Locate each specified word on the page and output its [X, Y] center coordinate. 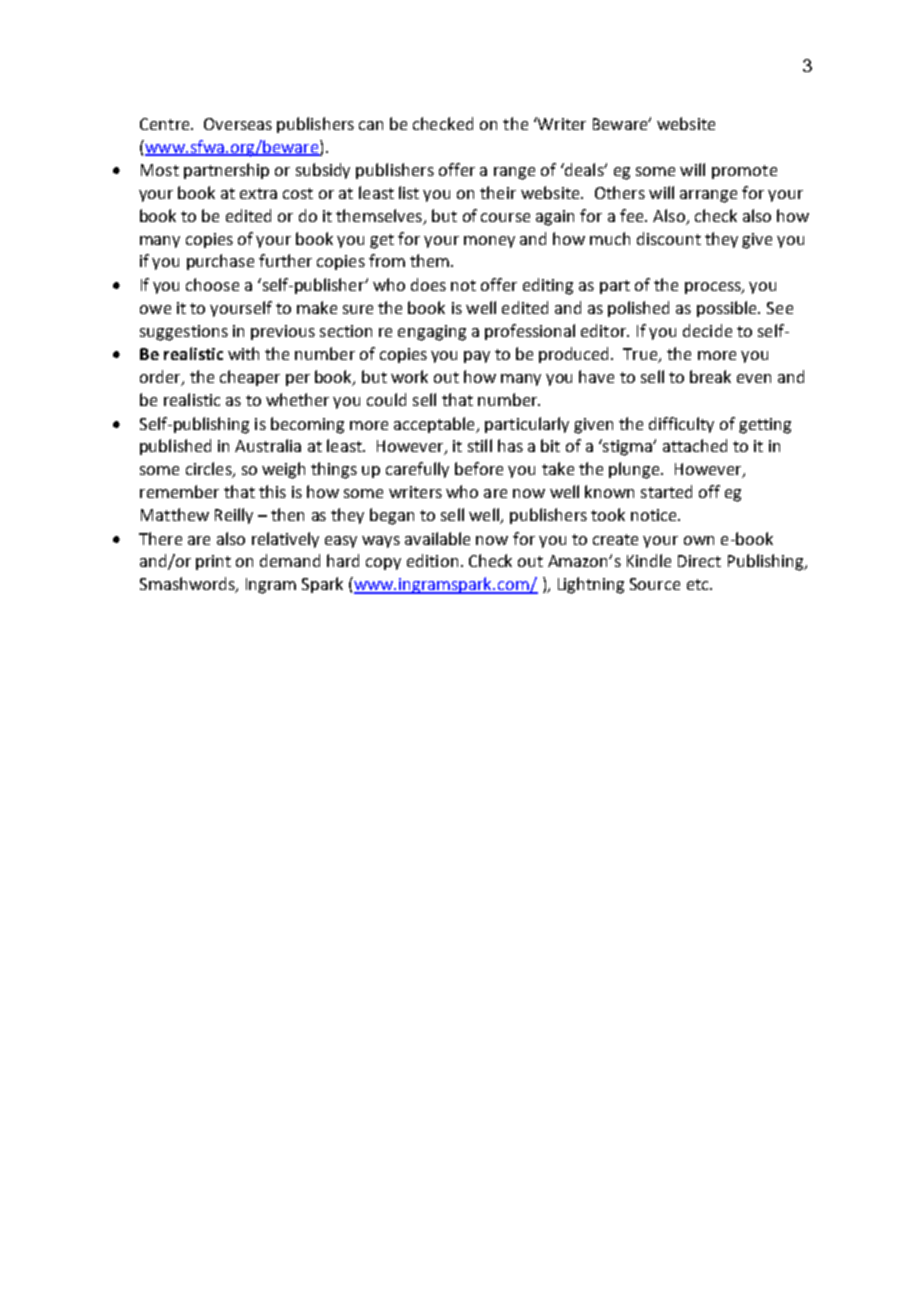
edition [432, 560]
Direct [699, 561]
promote [744, 172]
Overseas [238, 124]
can [371, 125]
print [213, 562]
